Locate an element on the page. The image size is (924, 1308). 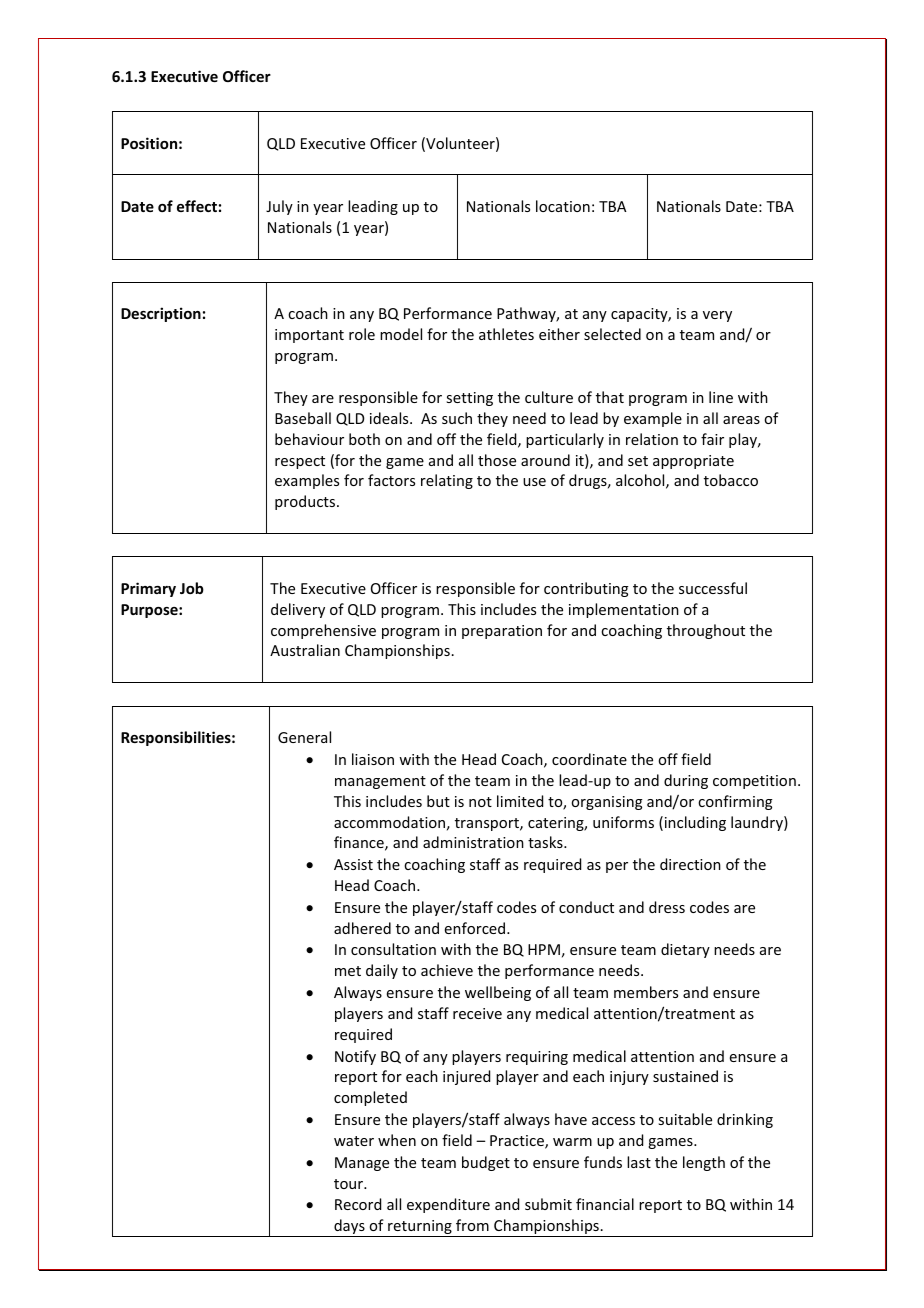
during is located at coordinates (686, 781).
